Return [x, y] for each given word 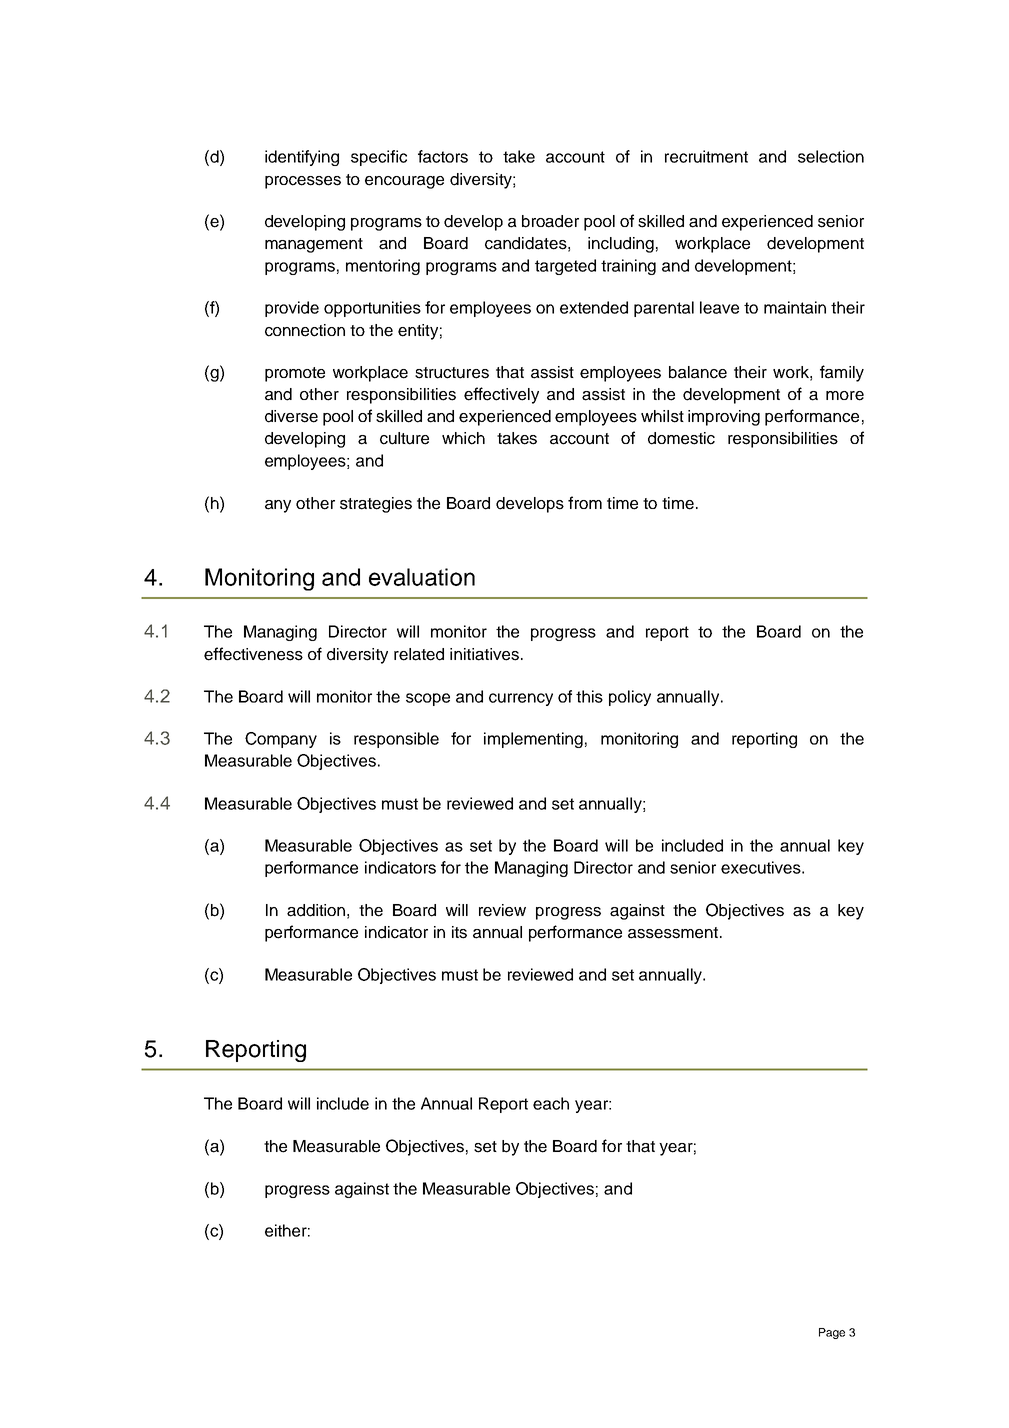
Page [832, 1333]
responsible [396, 740]
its [459, 932]
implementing [533, 740]
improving [724, 418]
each [551, 1103]
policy [630, 698]
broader [550, 221]
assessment [673, 933]
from [585, 502]
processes [303, 182]
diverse [291, 416]
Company [281, 740]
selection [831, 156]
